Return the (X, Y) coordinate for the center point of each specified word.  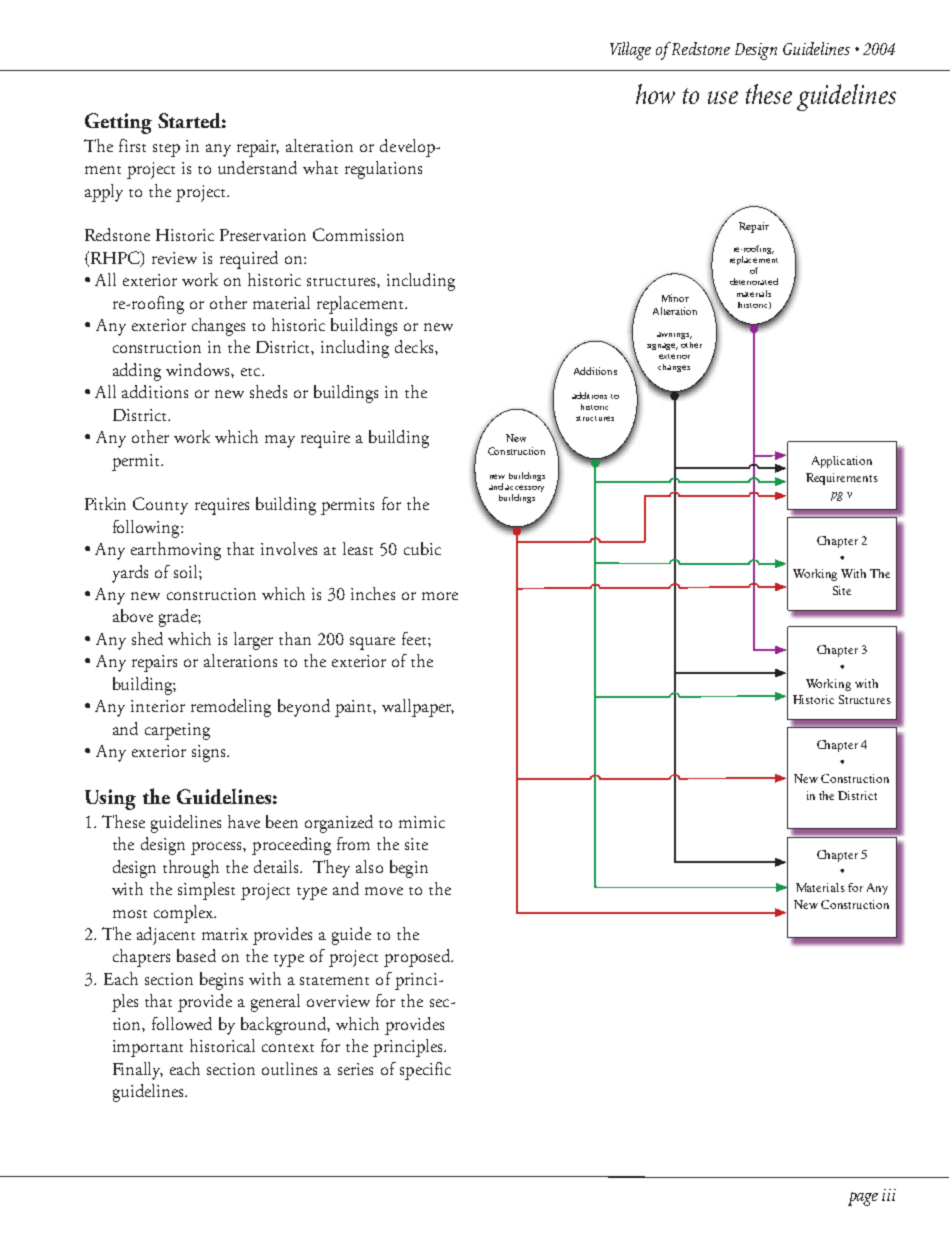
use (723, 97)
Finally (138, 1071)
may (280, 441)
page (863, 1199)
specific (425, 1071)
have (244, 821)
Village (630, 51)
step (166, 150)
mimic (422, 822)
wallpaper (418, 708)
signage (662, 346)
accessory (524, 490)
